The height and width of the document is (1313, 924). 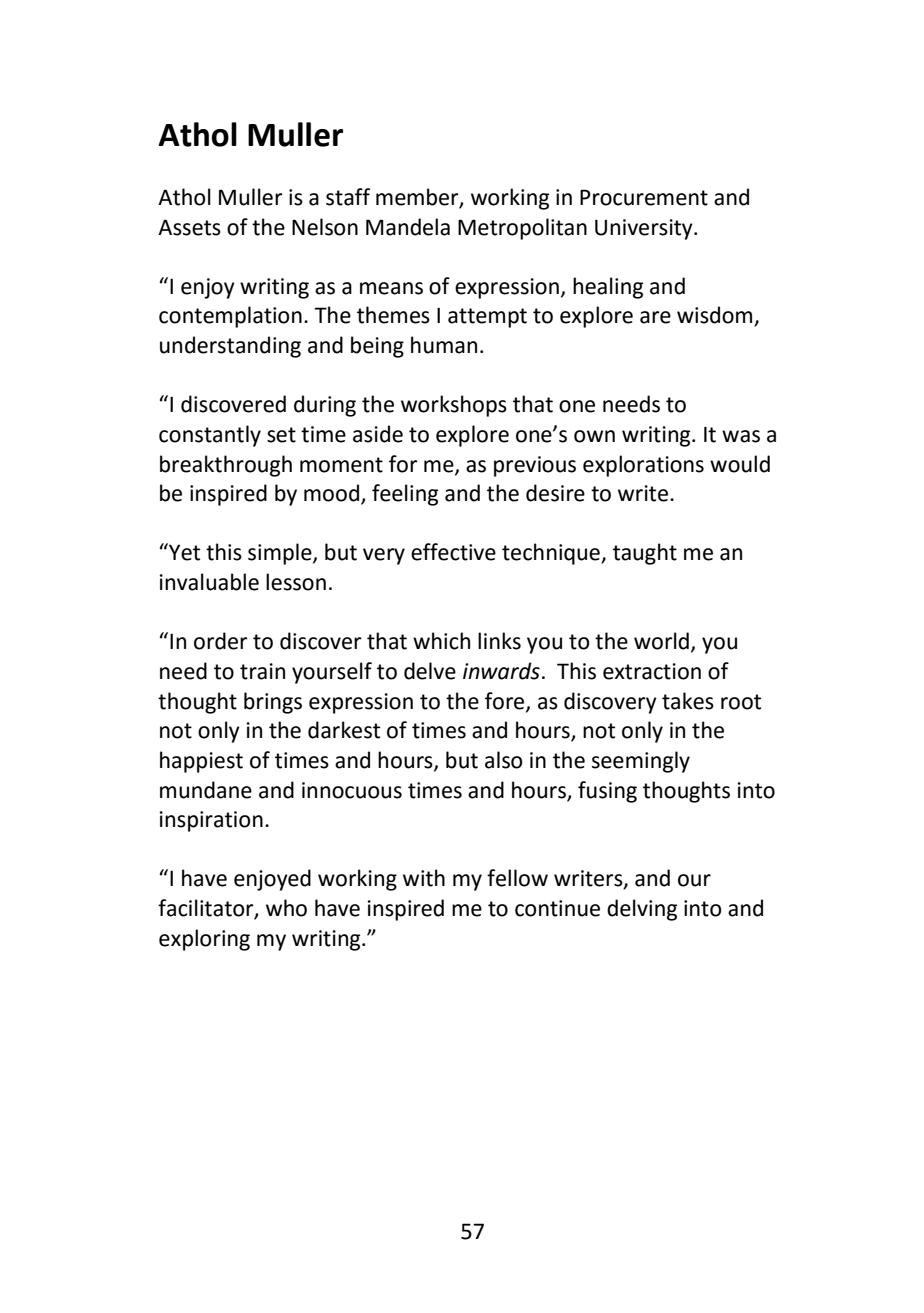 I want to click on who, so click(x=286, y=908).
